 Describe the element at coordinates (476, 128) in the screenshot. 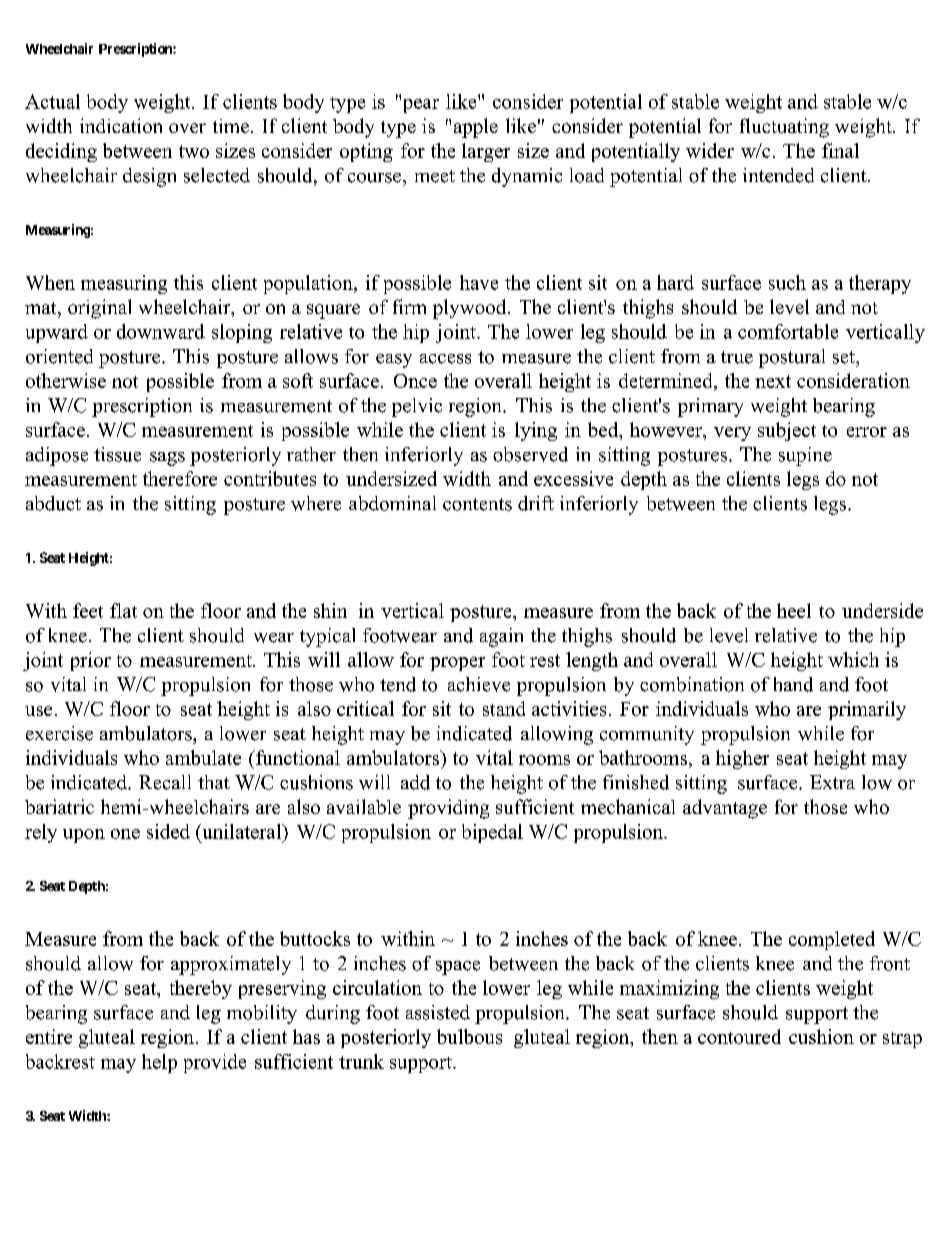

I see `apple` at that location.
